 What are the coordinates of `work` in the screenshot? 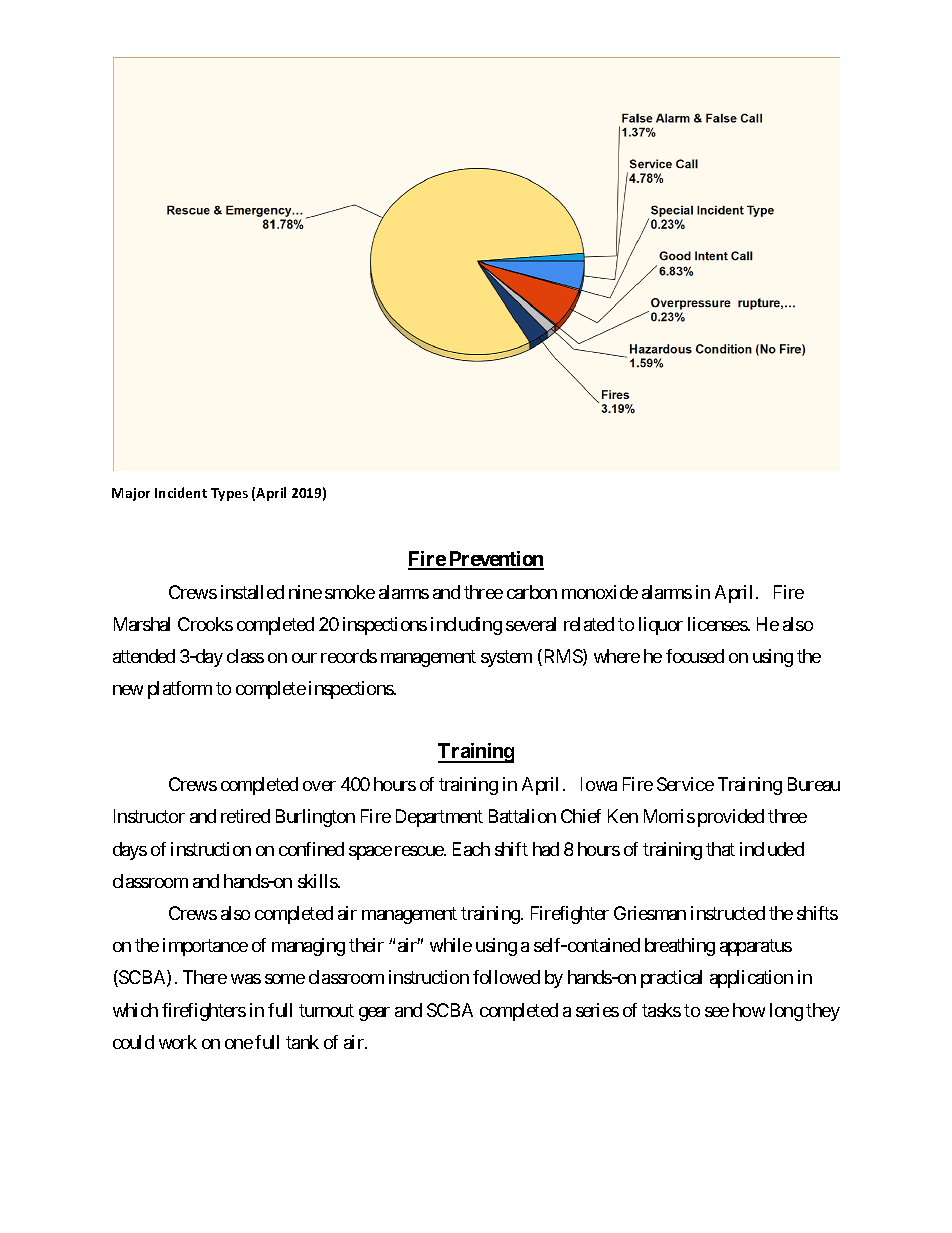 It's located at (178, 1042).
